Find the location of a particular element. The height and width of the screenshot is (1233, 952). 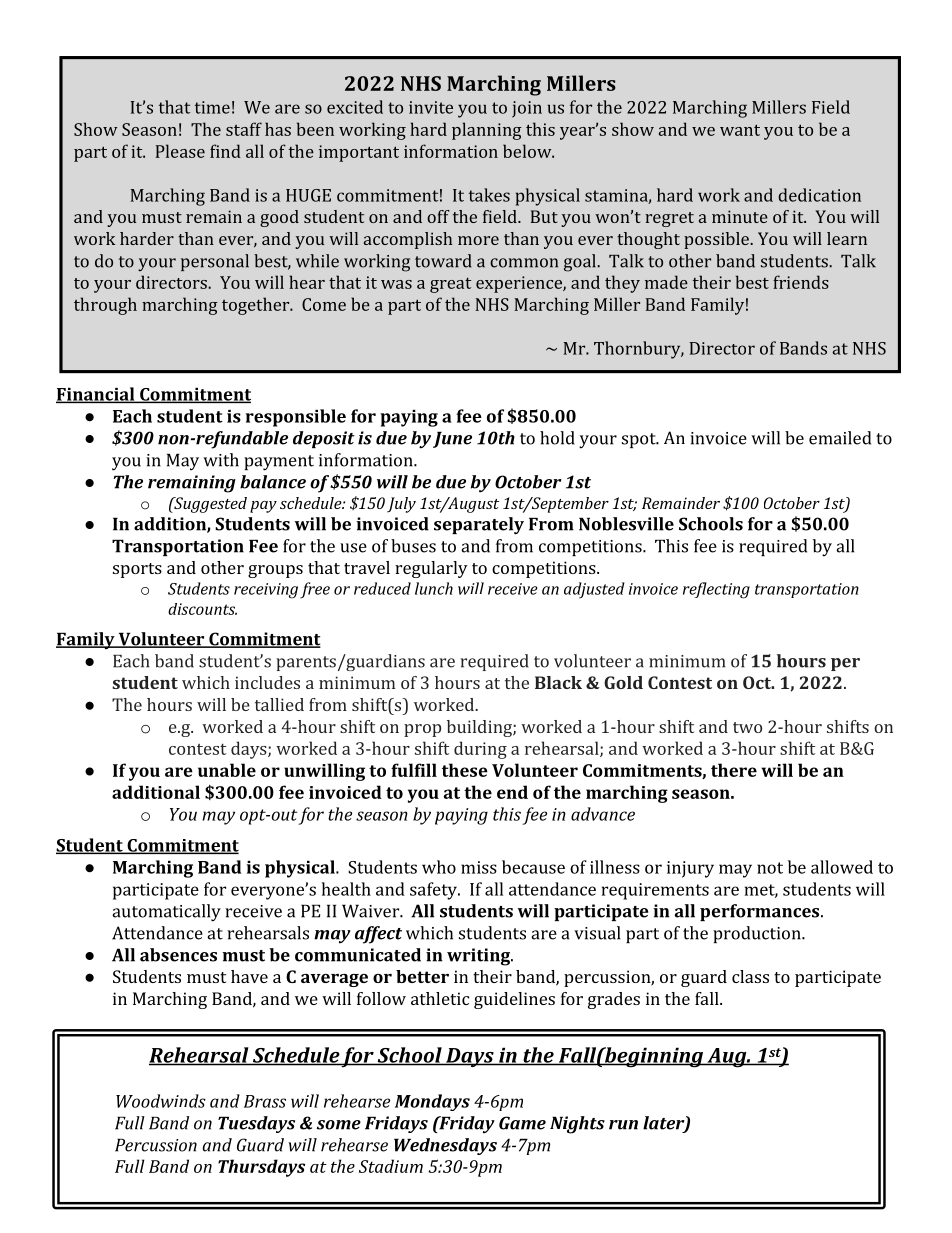

injury is located at coordinates (690, 869).
